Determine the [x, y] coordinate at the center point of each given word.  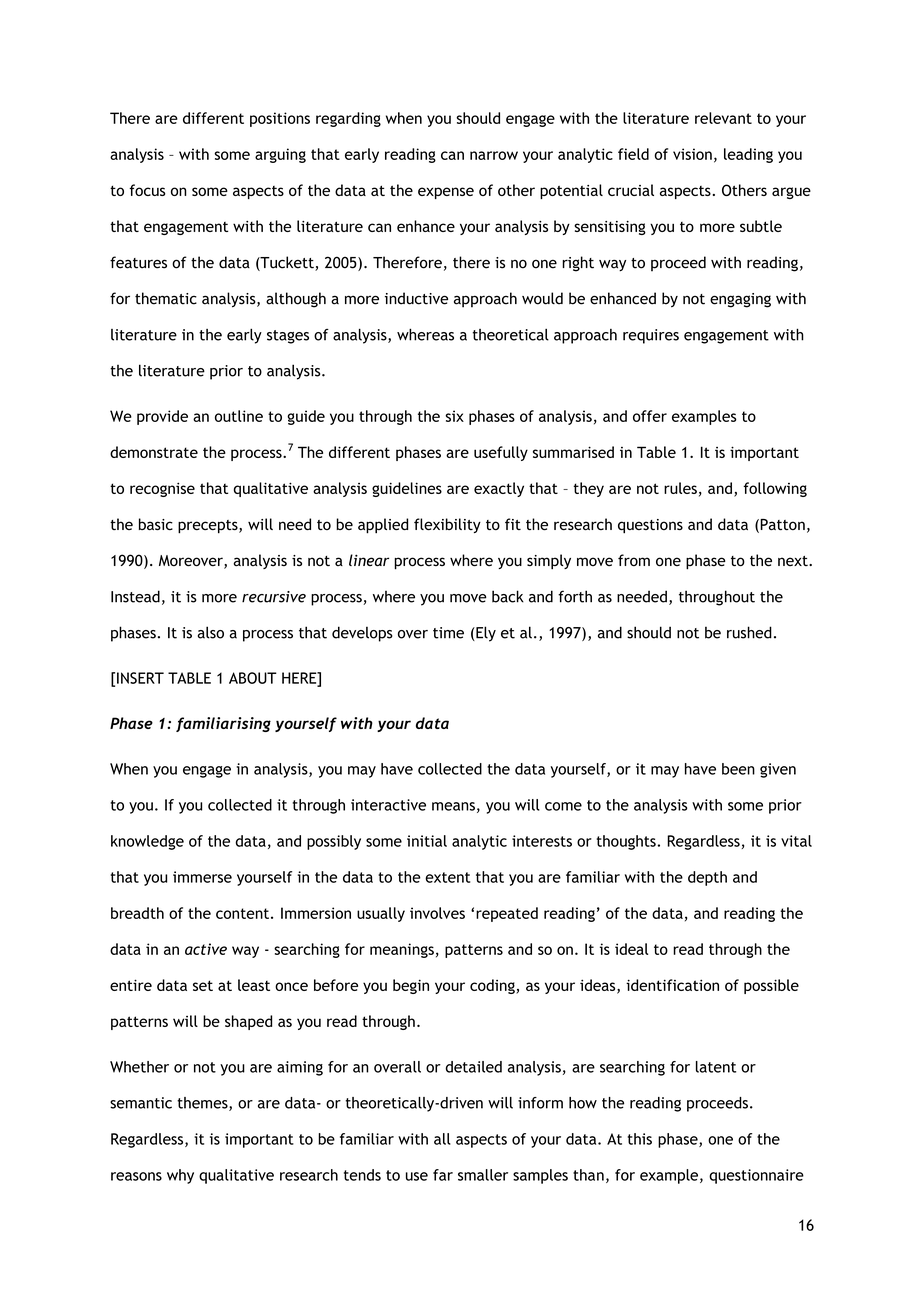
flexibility [447, 525]
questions [650, 526]
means [453, 806]
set [203, 985]
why [180, 1176]
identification [672, 985]
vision [692, 154]
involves [437, 913]
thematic [166, 298]
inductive [416, 298]
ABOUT [253, 678]
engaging [740, 300]
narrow [494, 155]
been [738, 769]
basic [156, 524]
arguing [280, 155]
